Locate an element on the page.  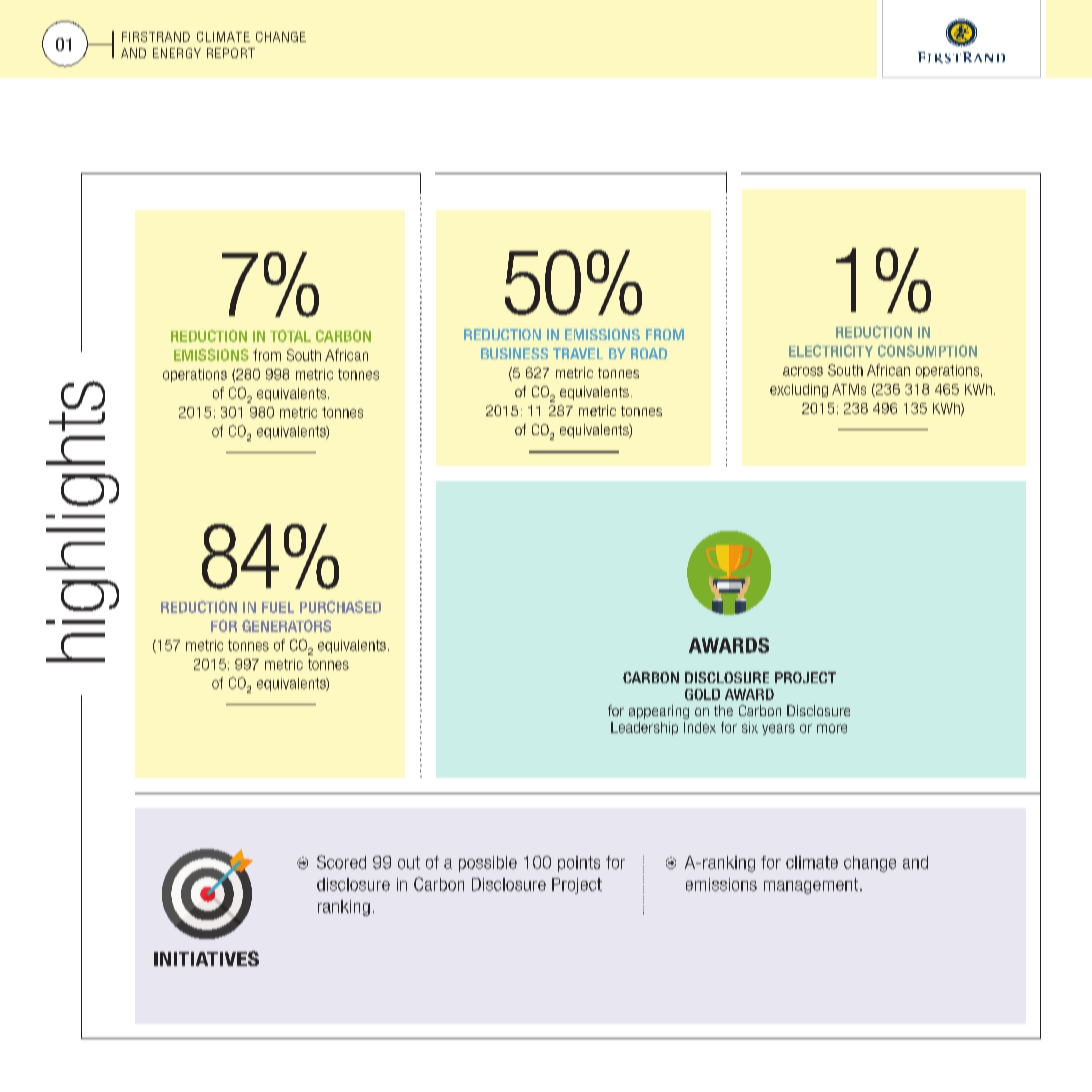
FUEL is located at coordinates (278, 607).
